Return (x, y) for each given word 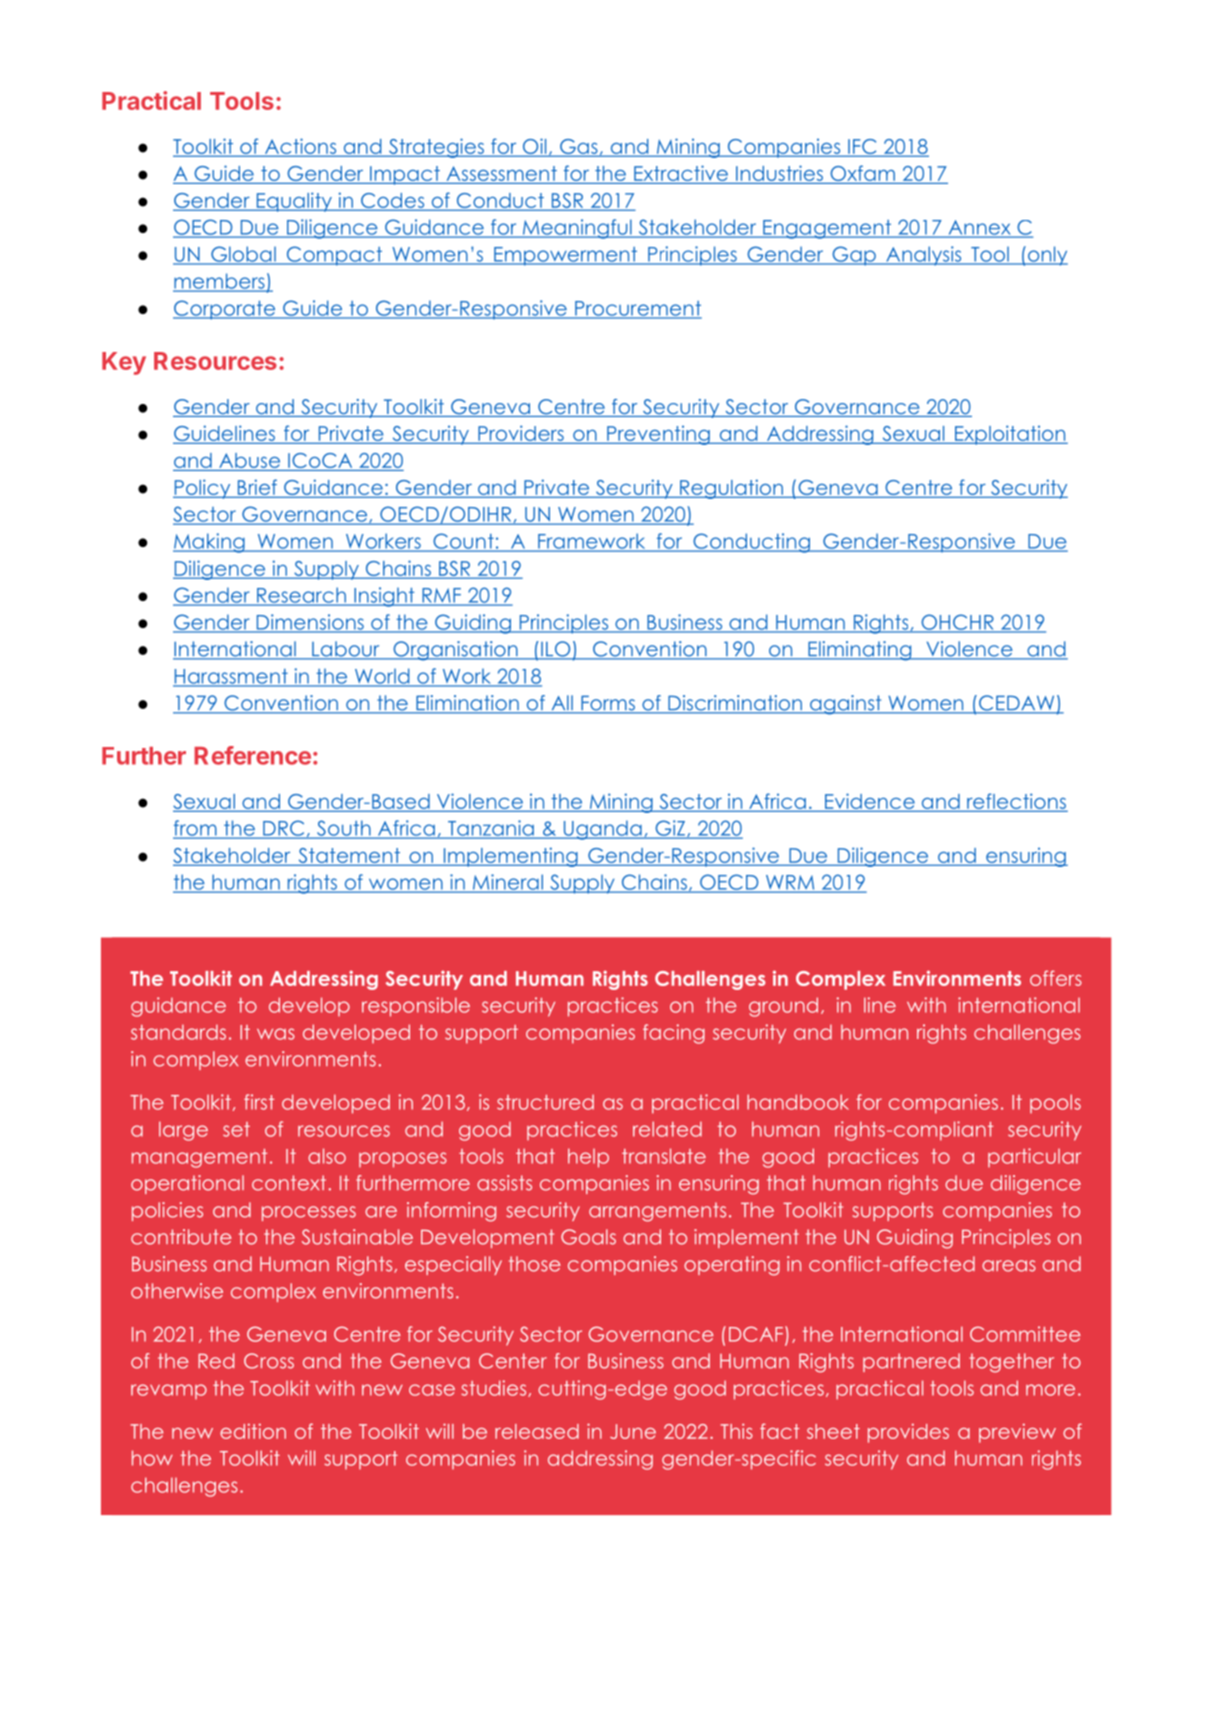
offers (1056, 978)
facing (674, 1034)
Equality (294, 202)
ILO (556, 650)
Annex (979, 228)
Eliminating (860, 651)
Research (301, 596)
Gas (579, 147)
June (633, 1431)
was (276, 1034)
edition (253, 1431)
